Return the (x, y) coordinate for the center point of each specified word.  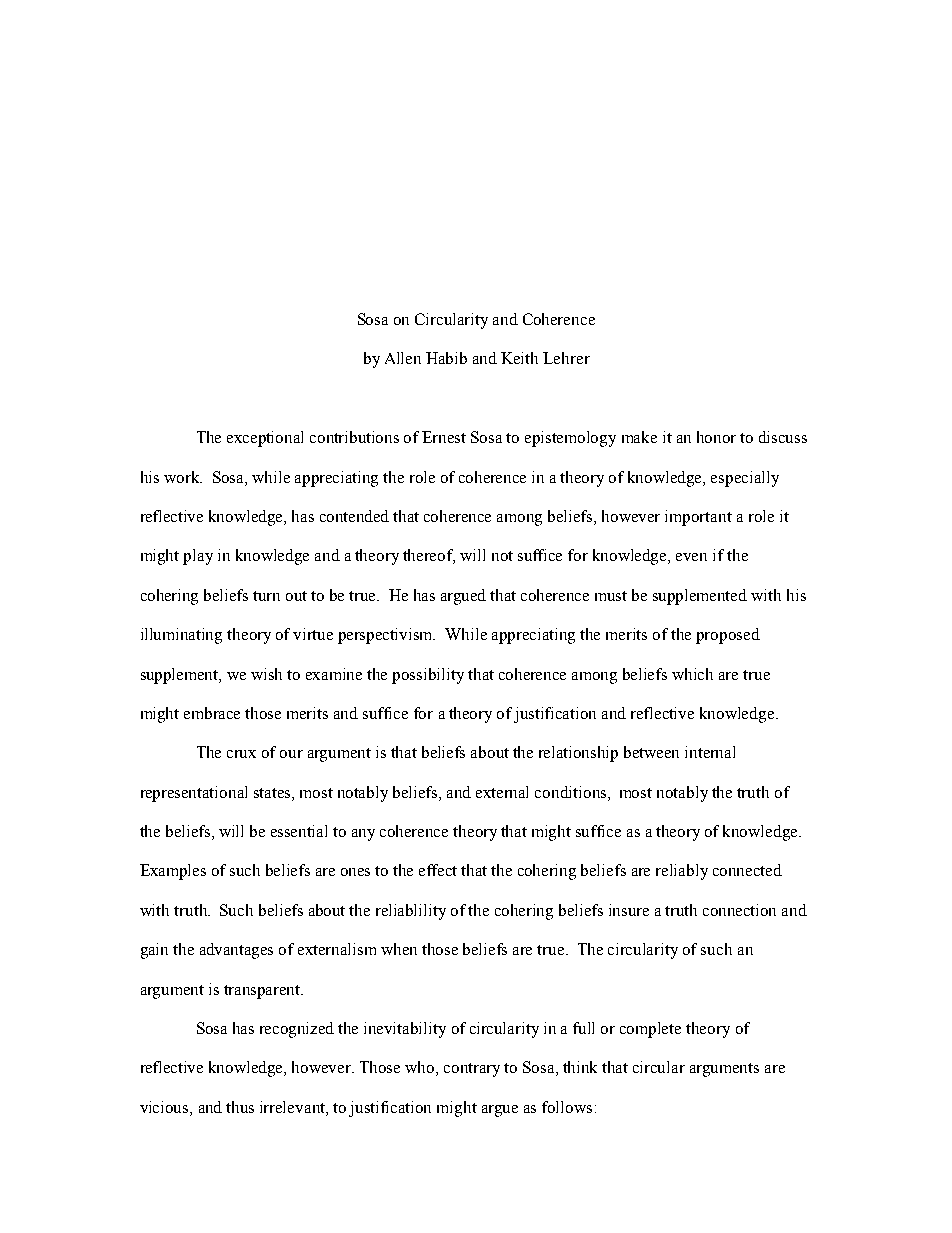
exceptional (265, 439)
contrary (472, 1070)
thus (240, 1107)
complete (650, 1030)
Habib (446, 358)
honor (716, 437)
